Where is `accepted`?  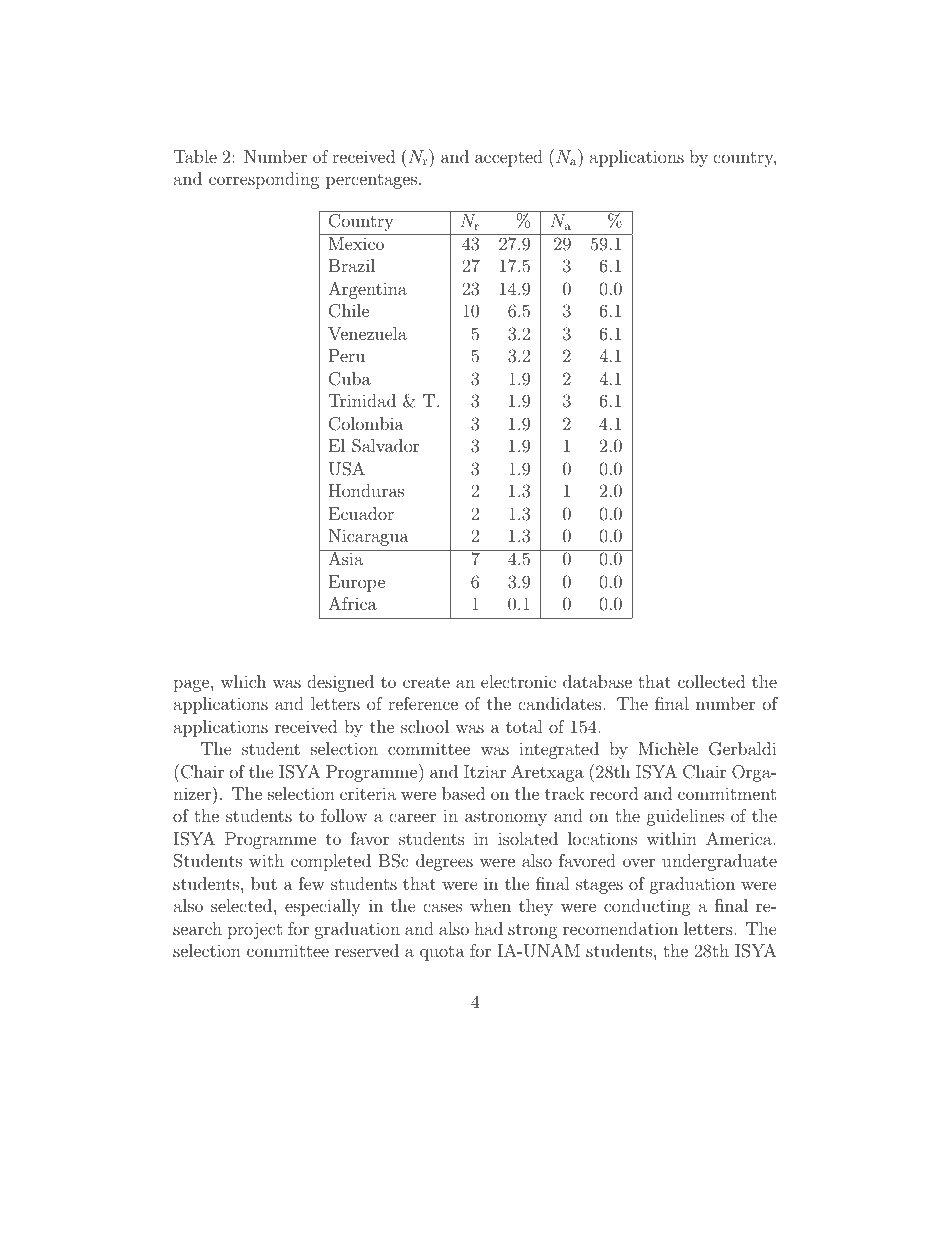 accepted is located at coordinates (509, 158).
